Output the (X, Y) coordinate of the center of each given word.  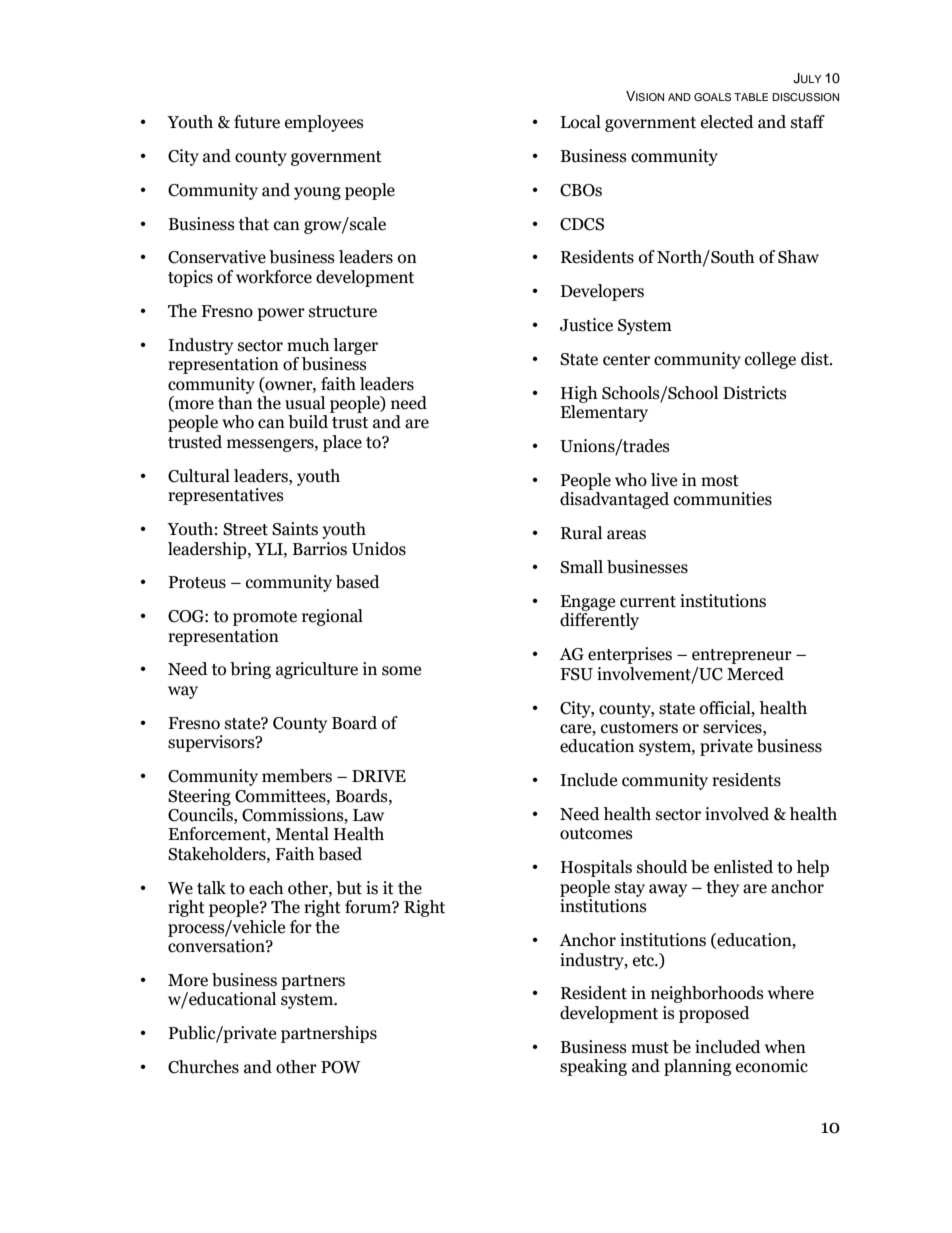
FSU (576, 674)
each (266, 888)
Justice (586, 325)
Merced (755, 674)
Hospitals (596, 868)
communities (723, 499)
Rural (581, 533)
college (770, 360)
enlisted (743, 867)
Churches (203, 1067)
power (281, 314)
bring (250, 670)
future (257, 122)
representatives (226, 496)
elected (727, 122)
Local (581, 122)
